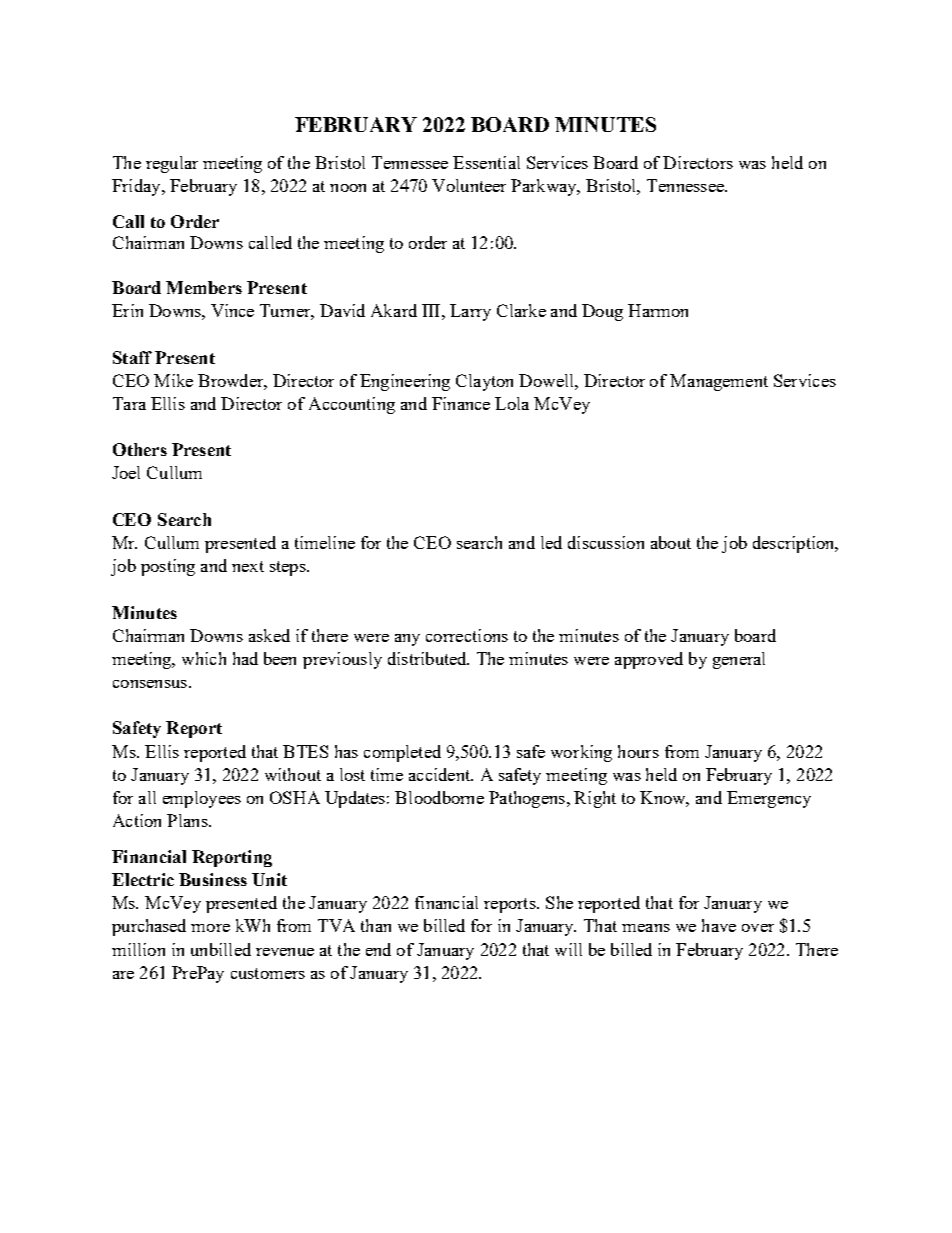 Image resolution: width=952 pixels, height=1233 pixels. What do you see at coordinates (210, 928) in the image?
I see `more` at bounding box center [210, 928].
